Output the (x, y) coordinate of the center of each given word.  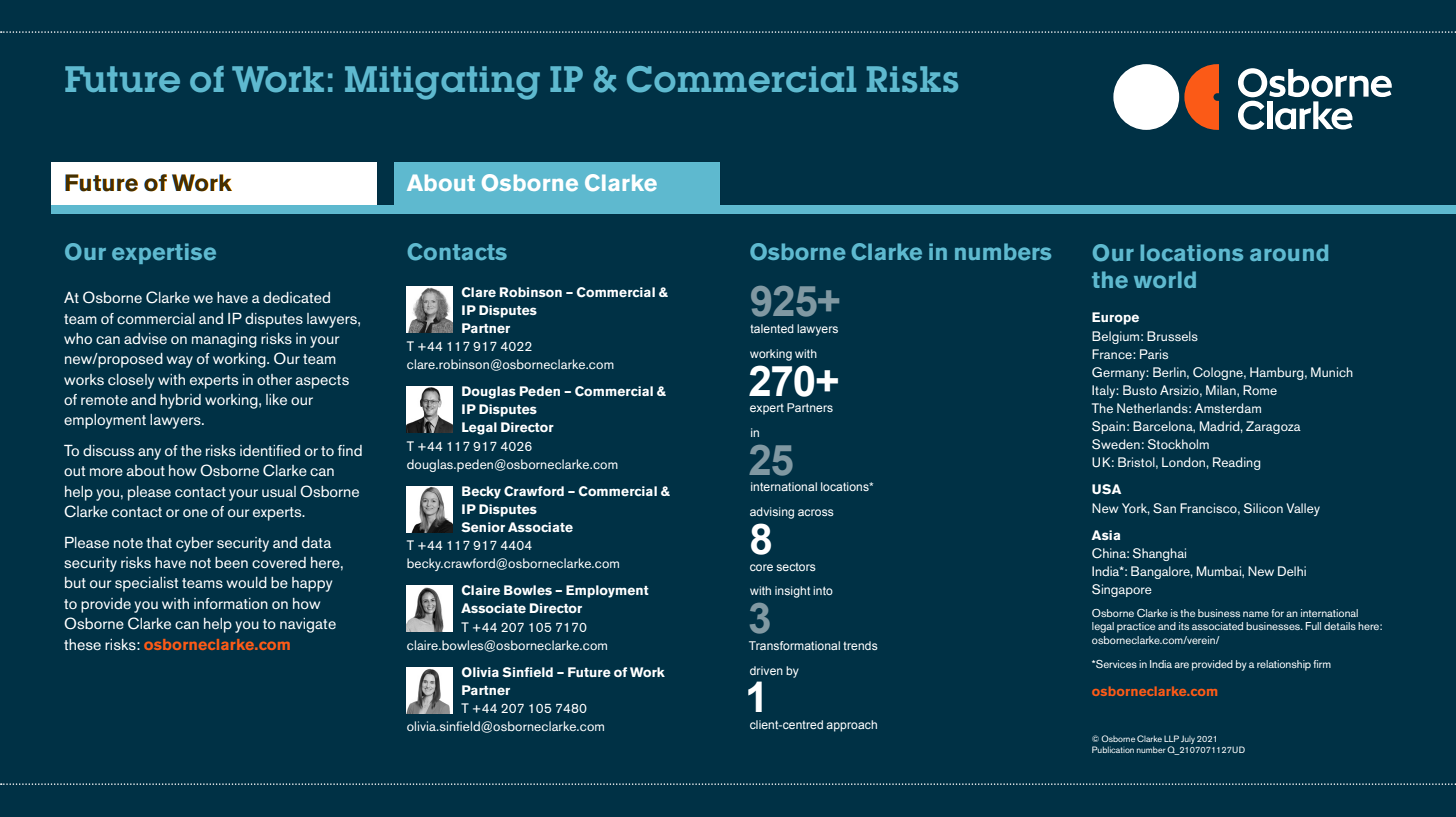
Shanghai (1159, 554)
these (82, 644)
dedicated (296, 297)
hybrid (180, 401)
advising (772, 513)
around (1289, 252)
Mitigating (442, 83)
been (231, 562)
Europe (1115, 318)
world (1165, 279)
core (761, 567)
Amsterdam (1228, 408)
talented (772, 328)
